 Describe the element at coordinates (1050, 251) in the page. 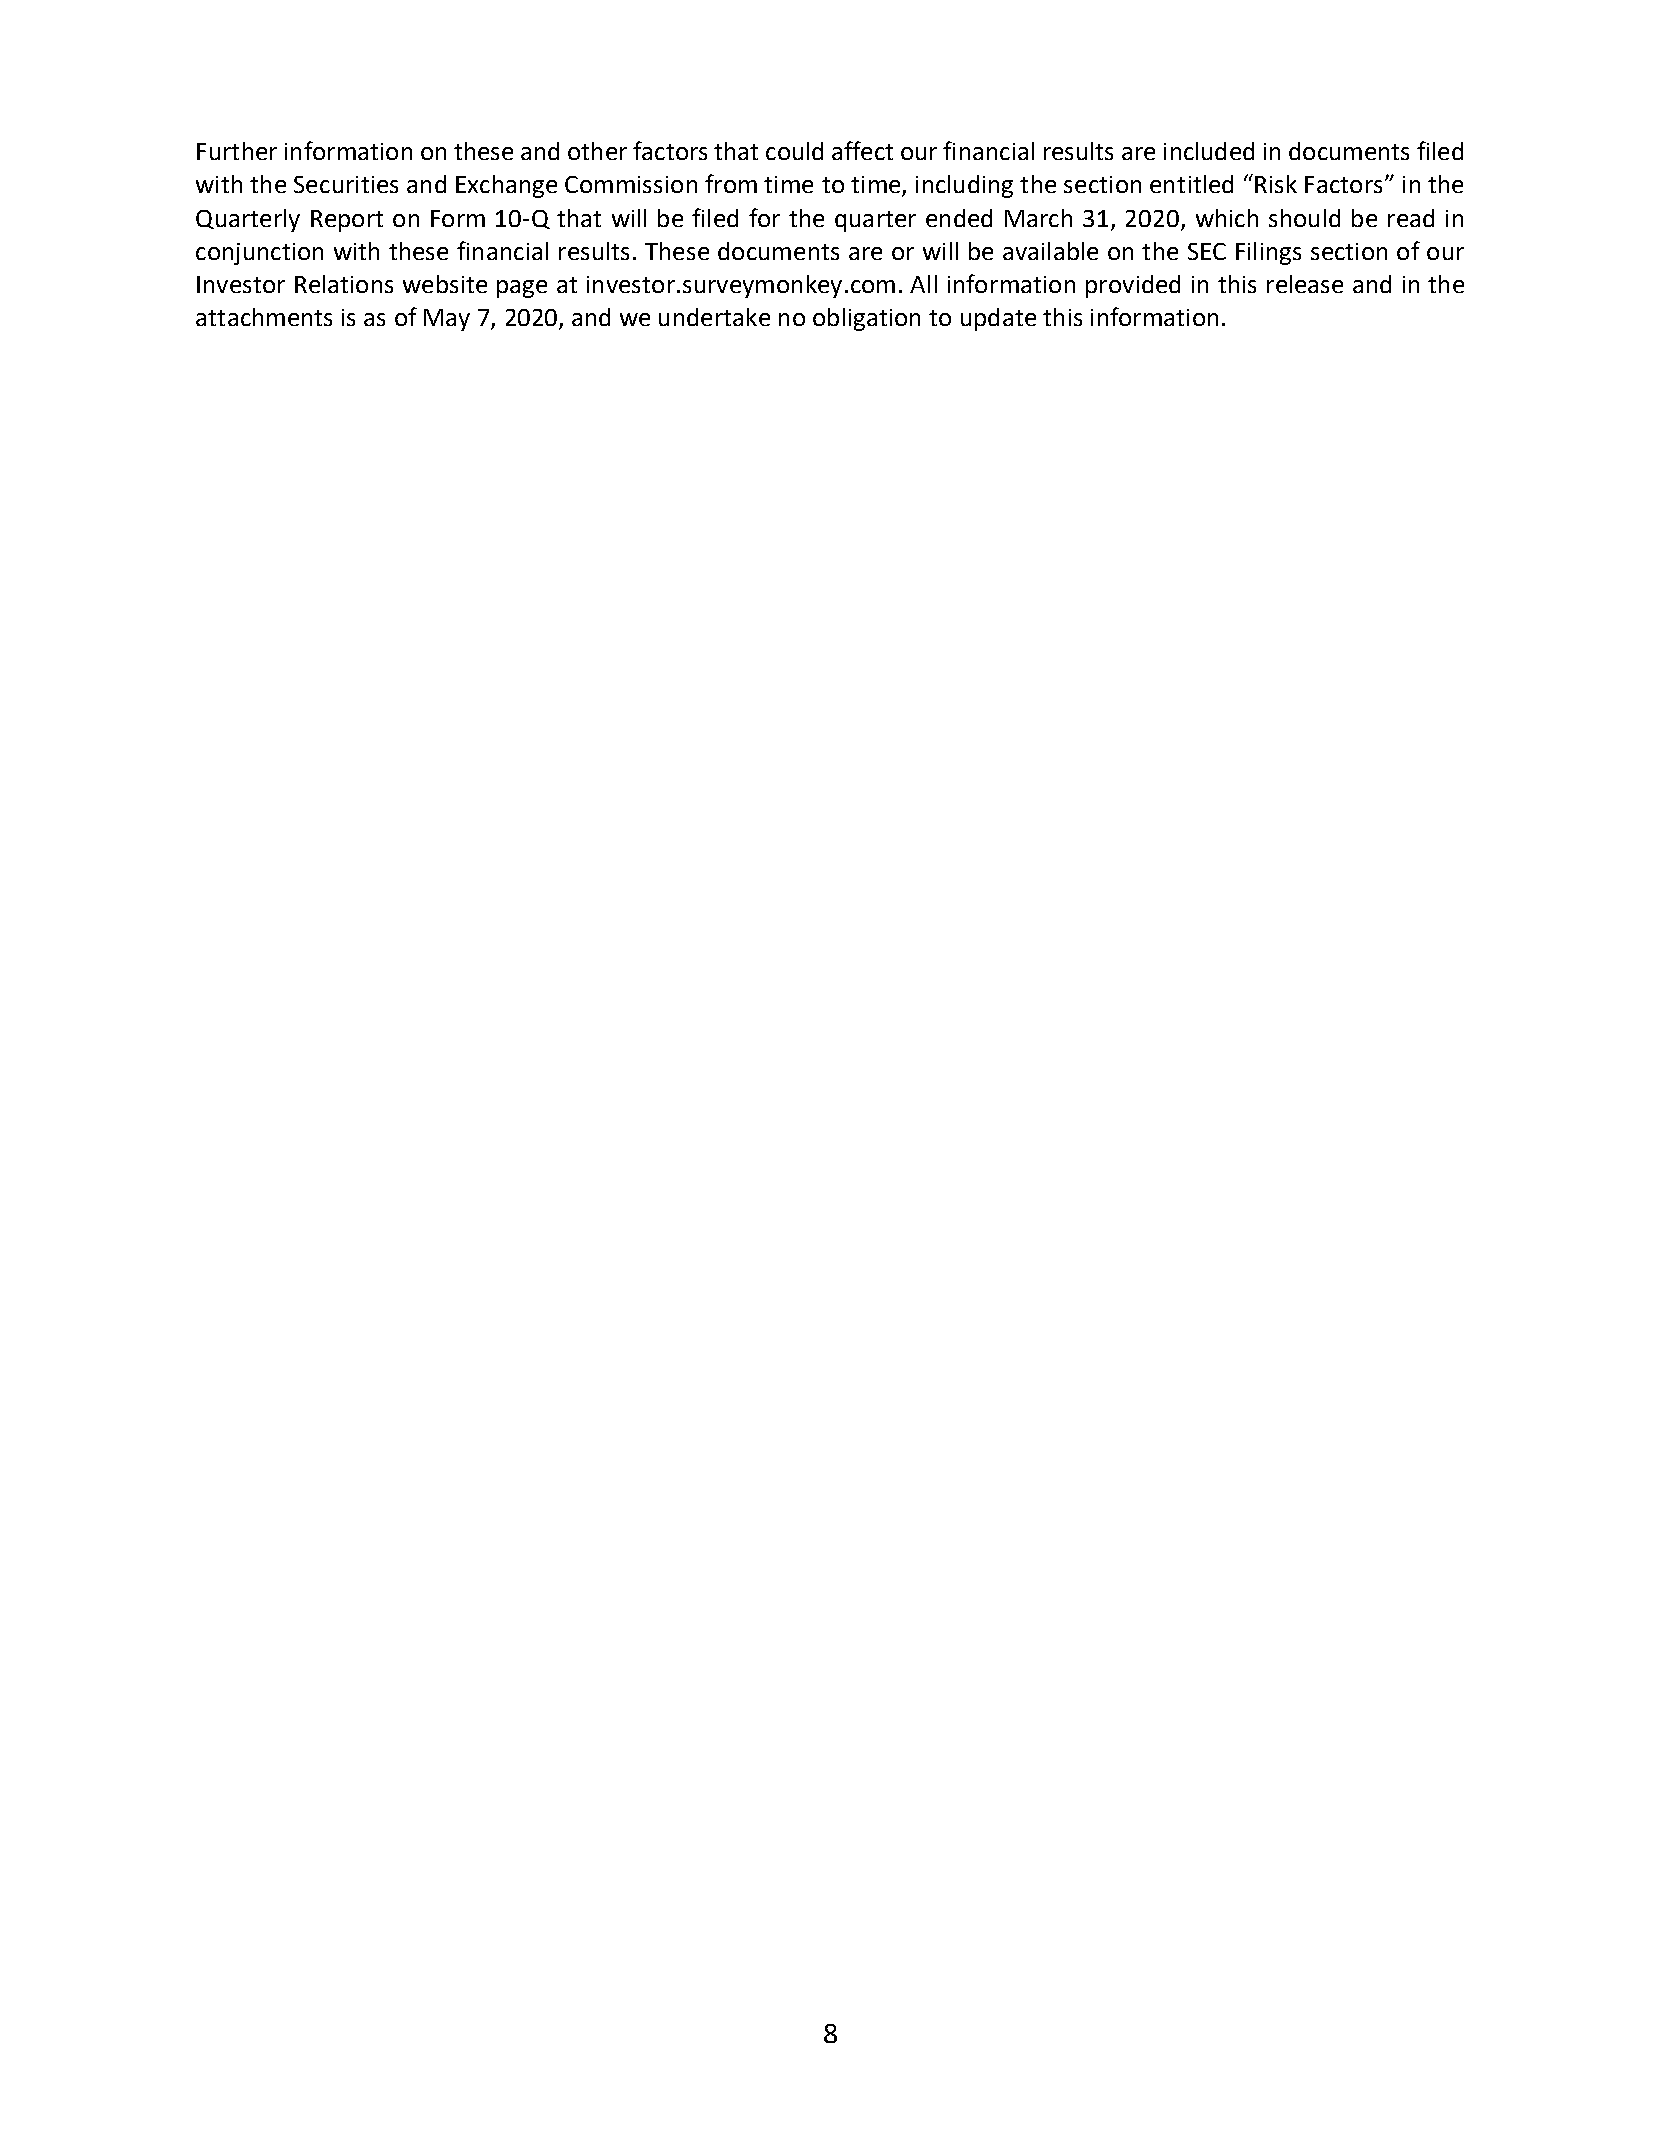

I see `available` at that location.
